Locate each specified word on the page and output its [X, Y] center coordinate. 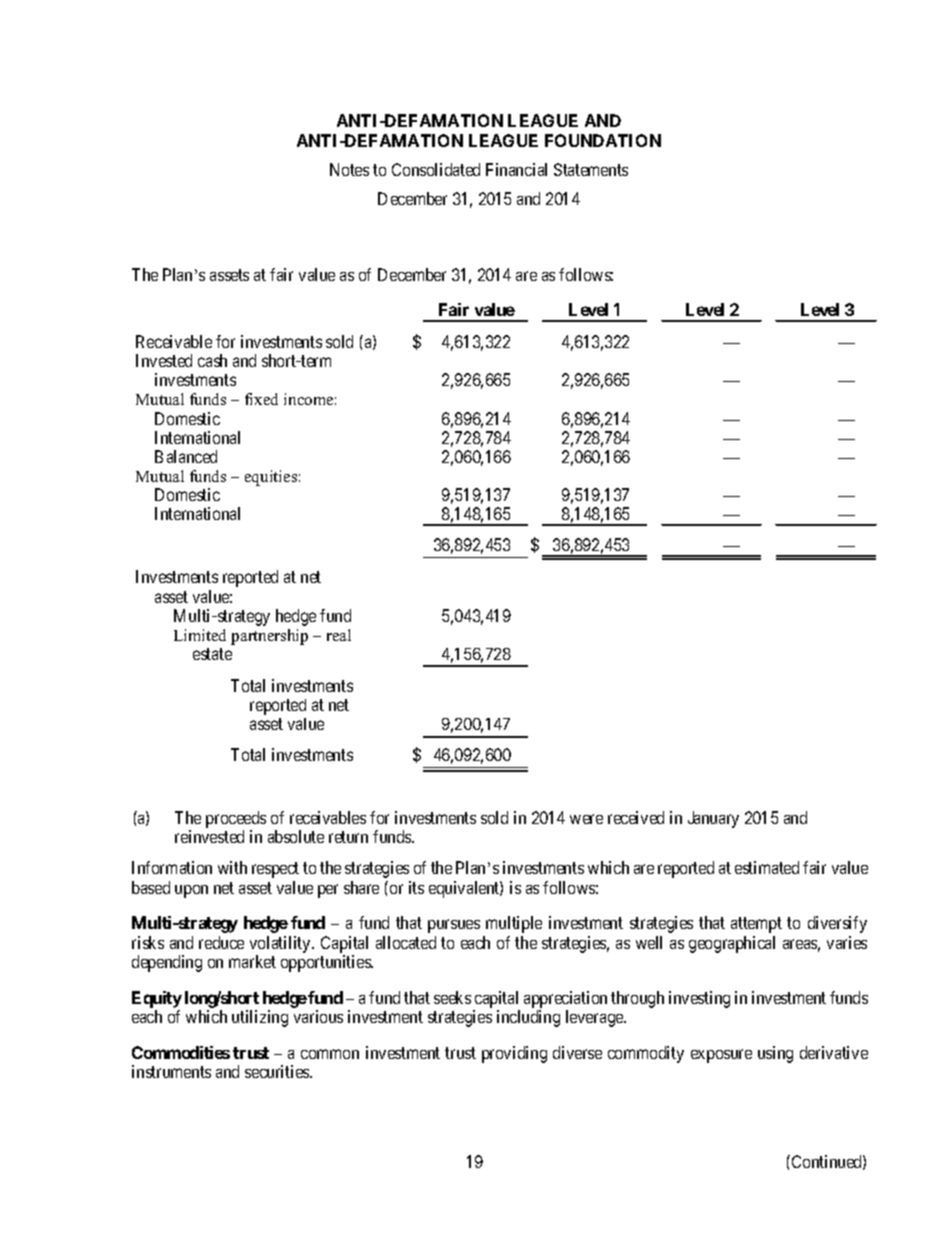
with [232, 867]
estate [212, 654]
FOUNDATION [603, 140]
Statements [591, 169]
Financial [516, 169]
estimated [767, 867]
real [339, 635]
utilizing [260, 1018]
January [713, 819]
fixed [261, 399]
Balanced [186, 456]
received [636, 817]
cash [212, 360]
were [586, 819]
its [416, 887]
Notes [349, 169]
